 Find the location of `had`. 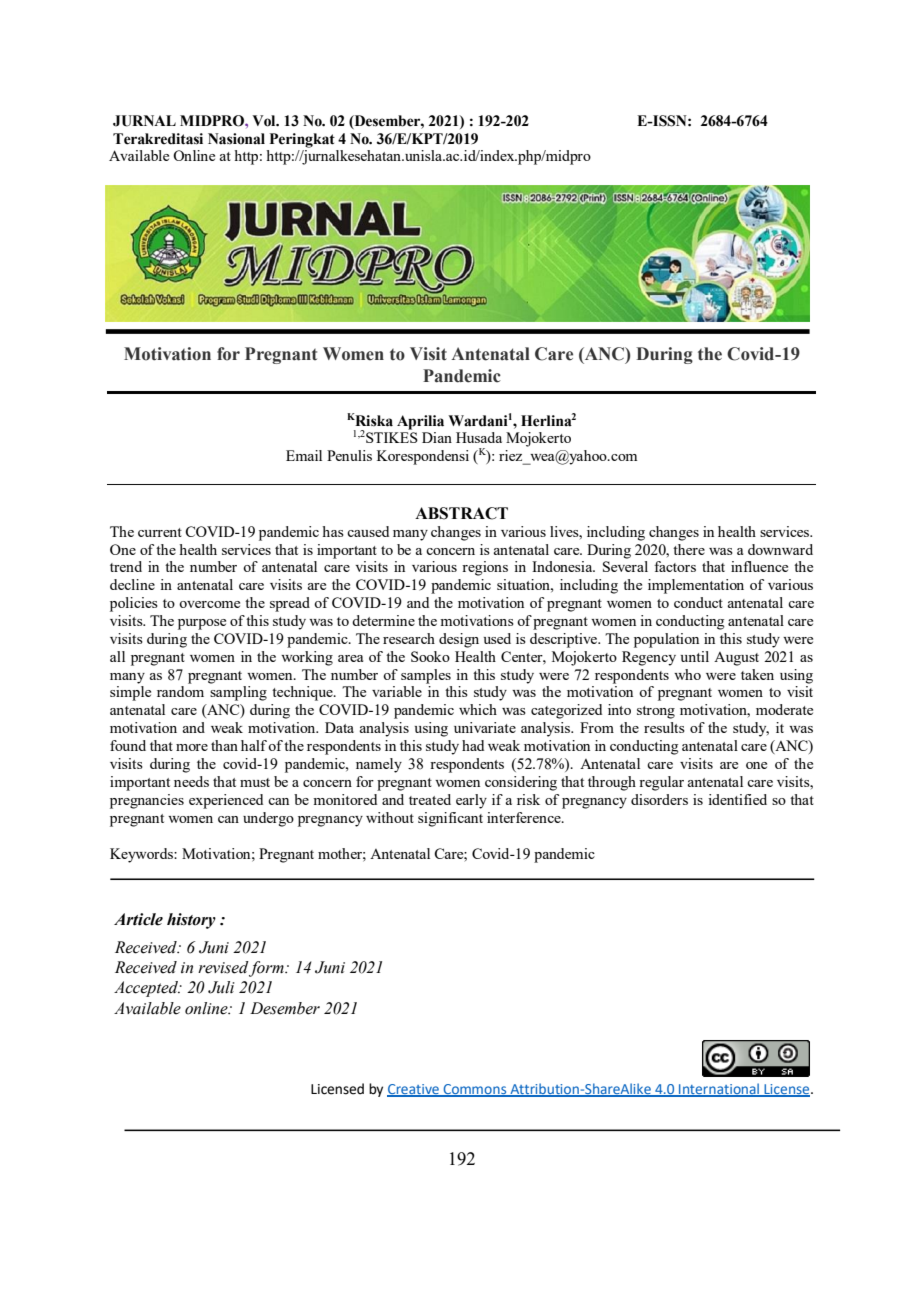

had is located at coordinates (473, 745).
